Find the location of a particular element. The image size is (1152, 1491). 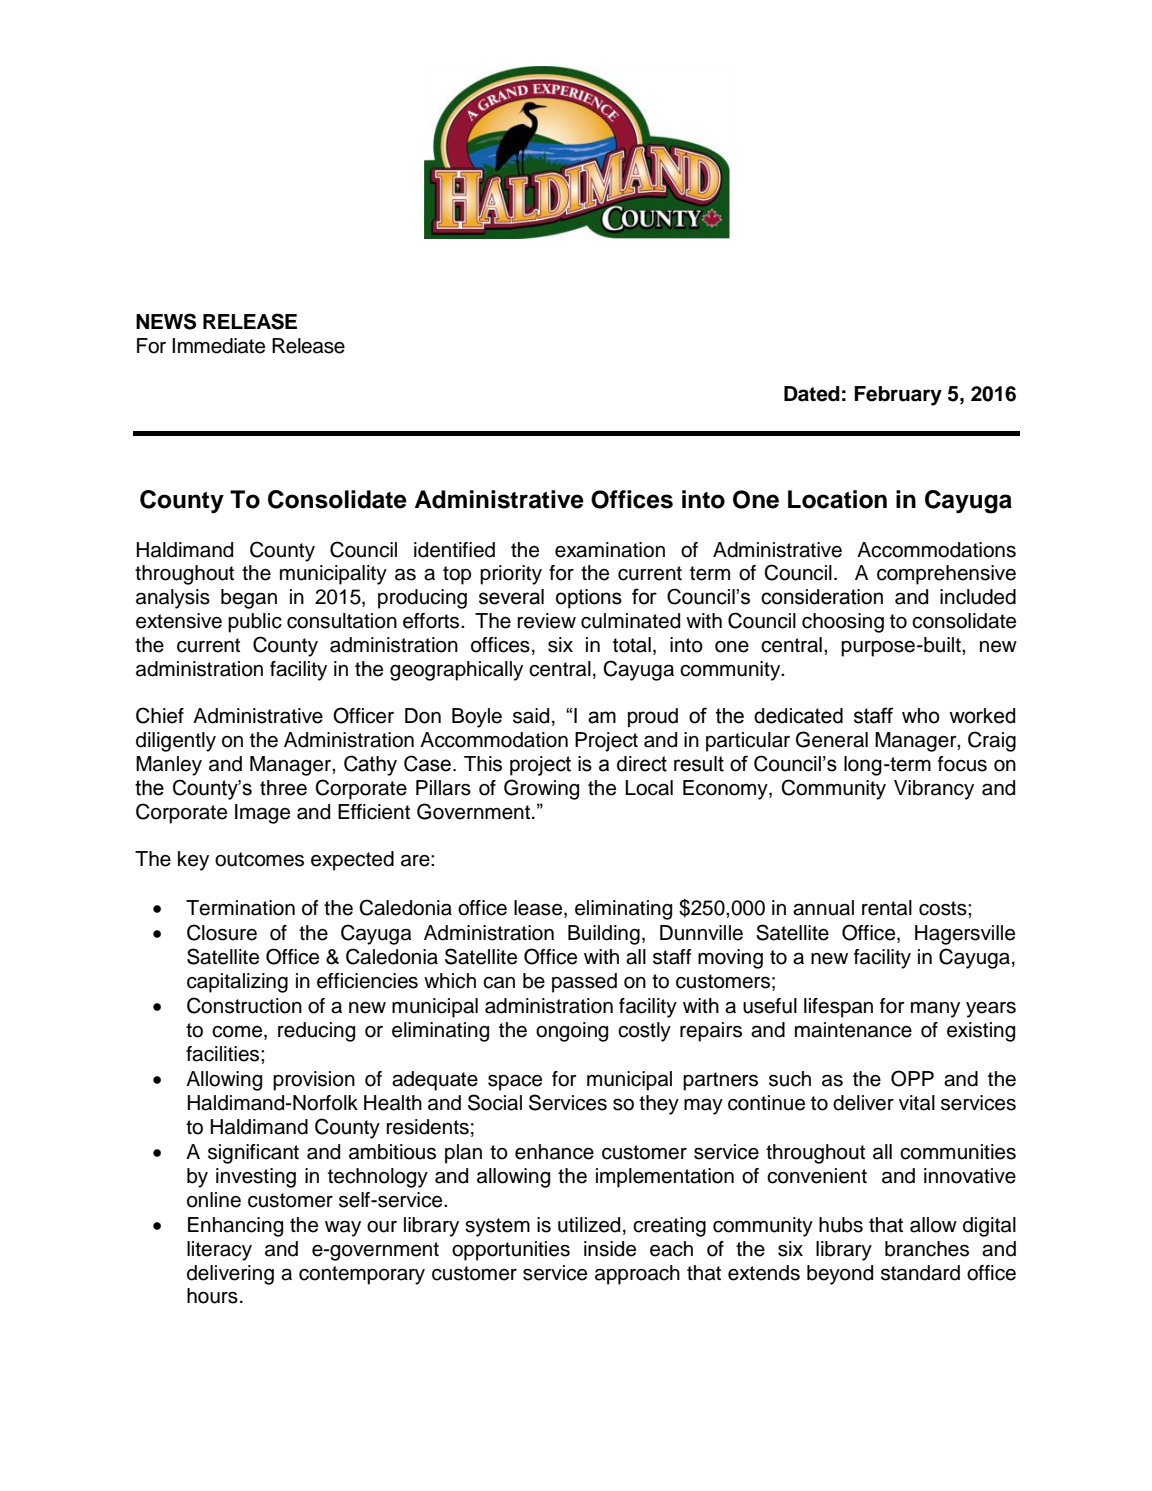

Immediate is located at coordinates (218, 346).
